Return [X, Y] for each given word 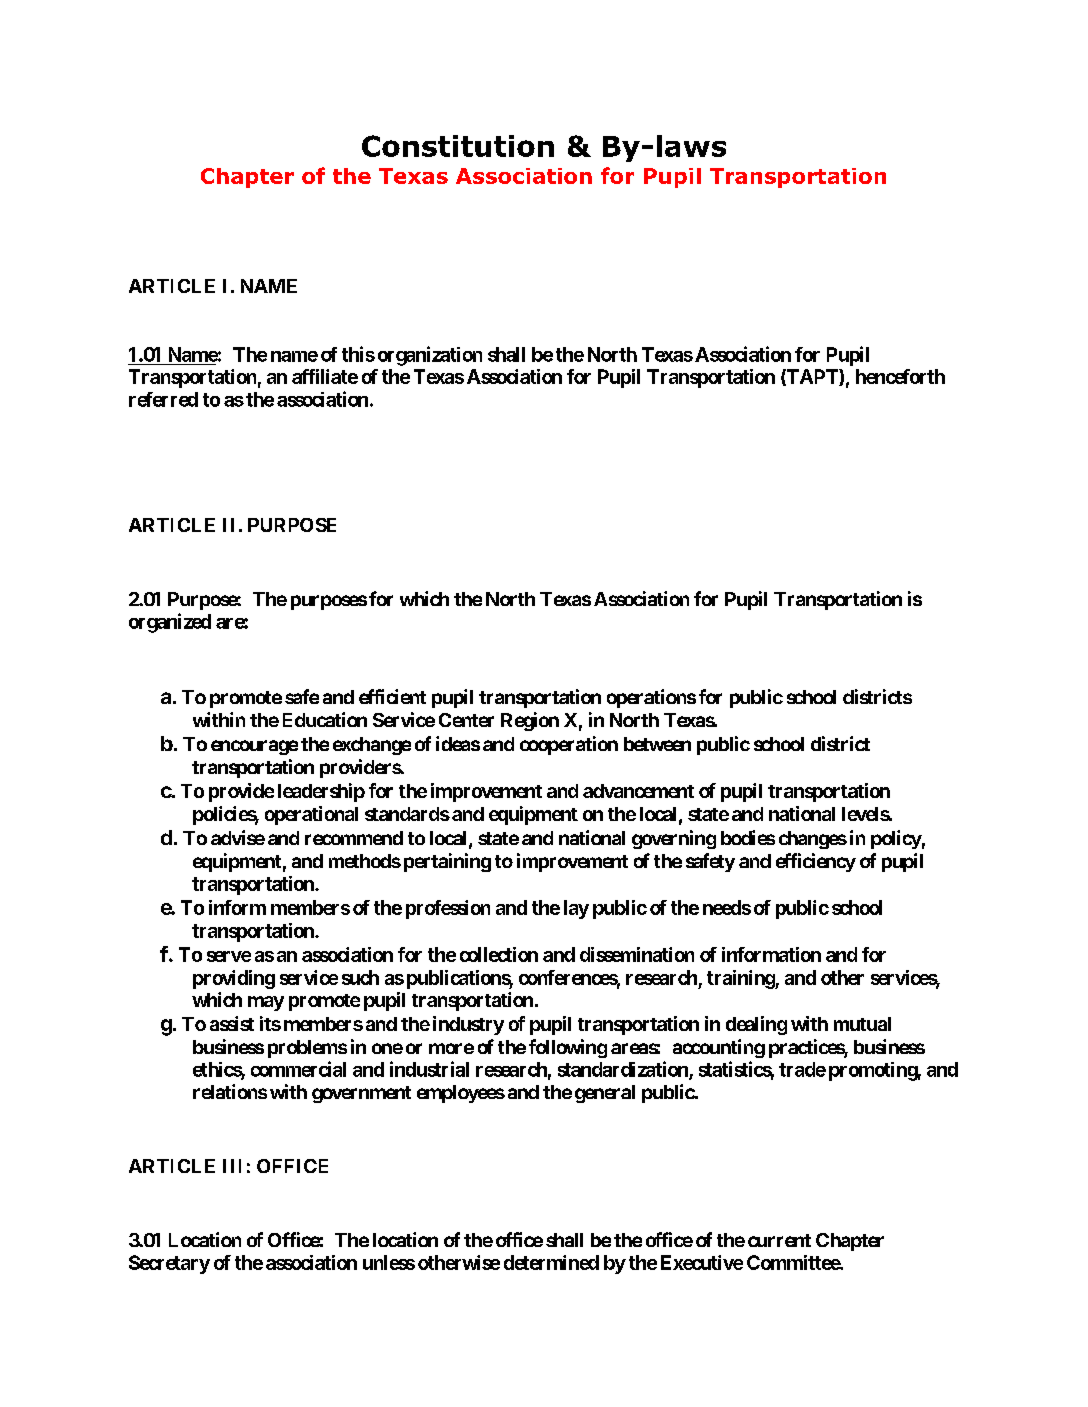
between [657, 744]
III [232, 1166]
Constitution [458, 146]
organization [430, 356]
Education [325, 719]
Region [530, 721]
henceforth [900, 376]
